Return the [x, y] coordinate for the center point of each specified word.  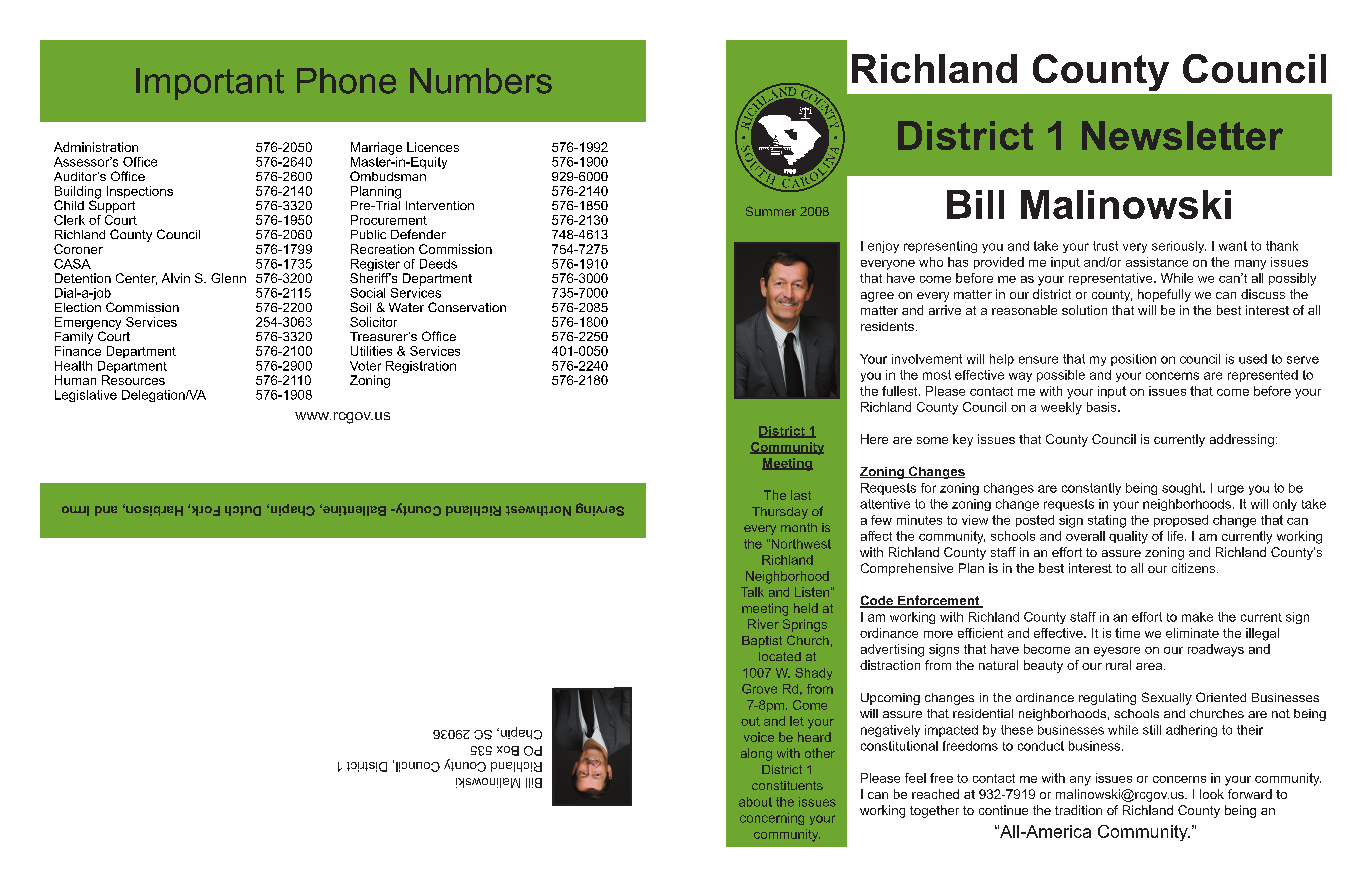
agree [877, 297]
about [755, 802]
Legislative [86, 396]
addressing [1242, 440]
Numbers [481, 81]
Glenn [228, 278]
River [763, 624]
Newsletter [1182, 135]
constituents [787, 785]
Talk [752, 592]
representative [1112, 279]
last [801, 495]
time [1127, 633]
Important [210, 84]
